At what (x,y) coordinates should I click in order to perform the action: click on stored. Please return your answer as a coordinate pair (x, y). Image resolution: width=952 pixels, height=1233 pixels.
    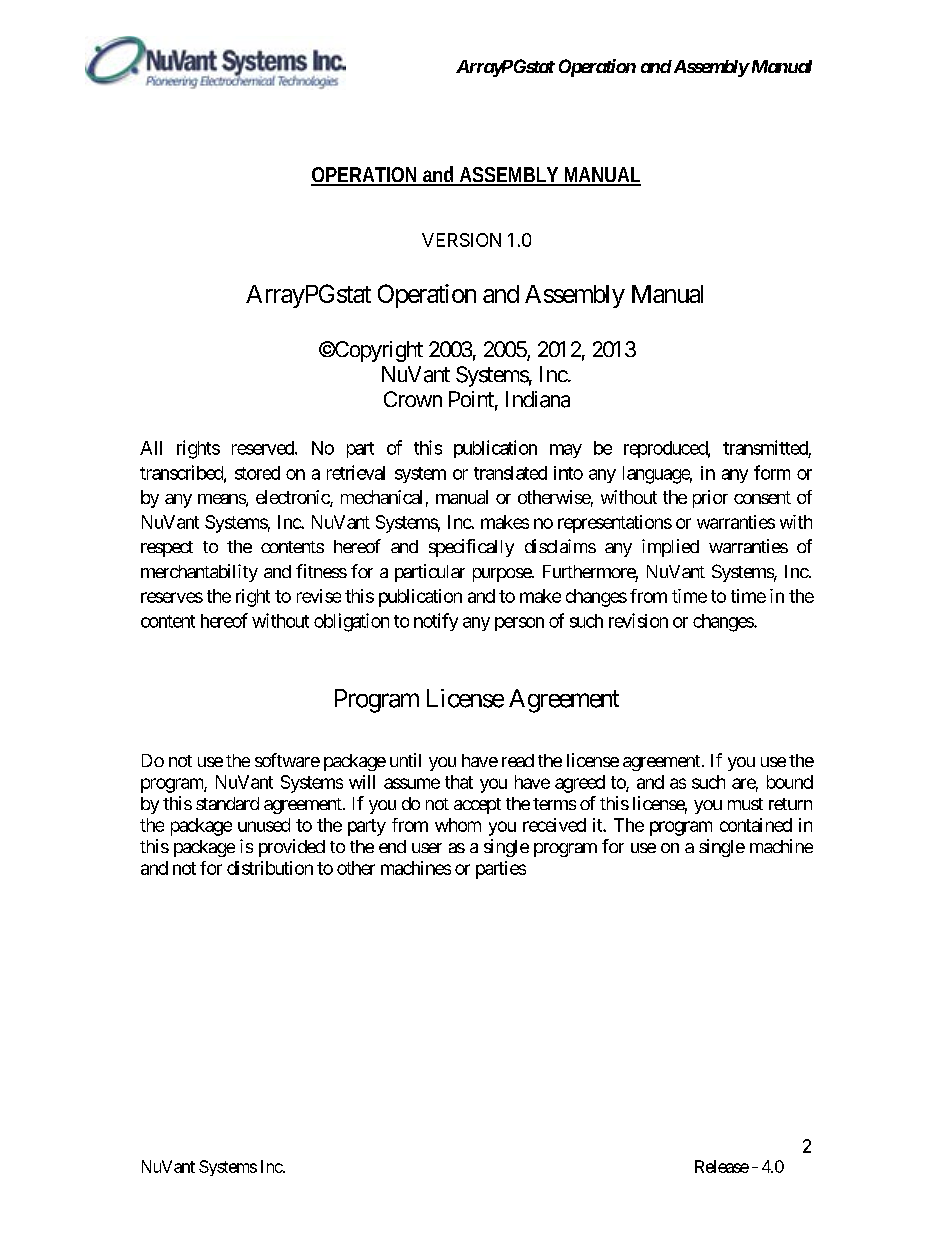
    Looking at the image, I should click on (257, 473).
